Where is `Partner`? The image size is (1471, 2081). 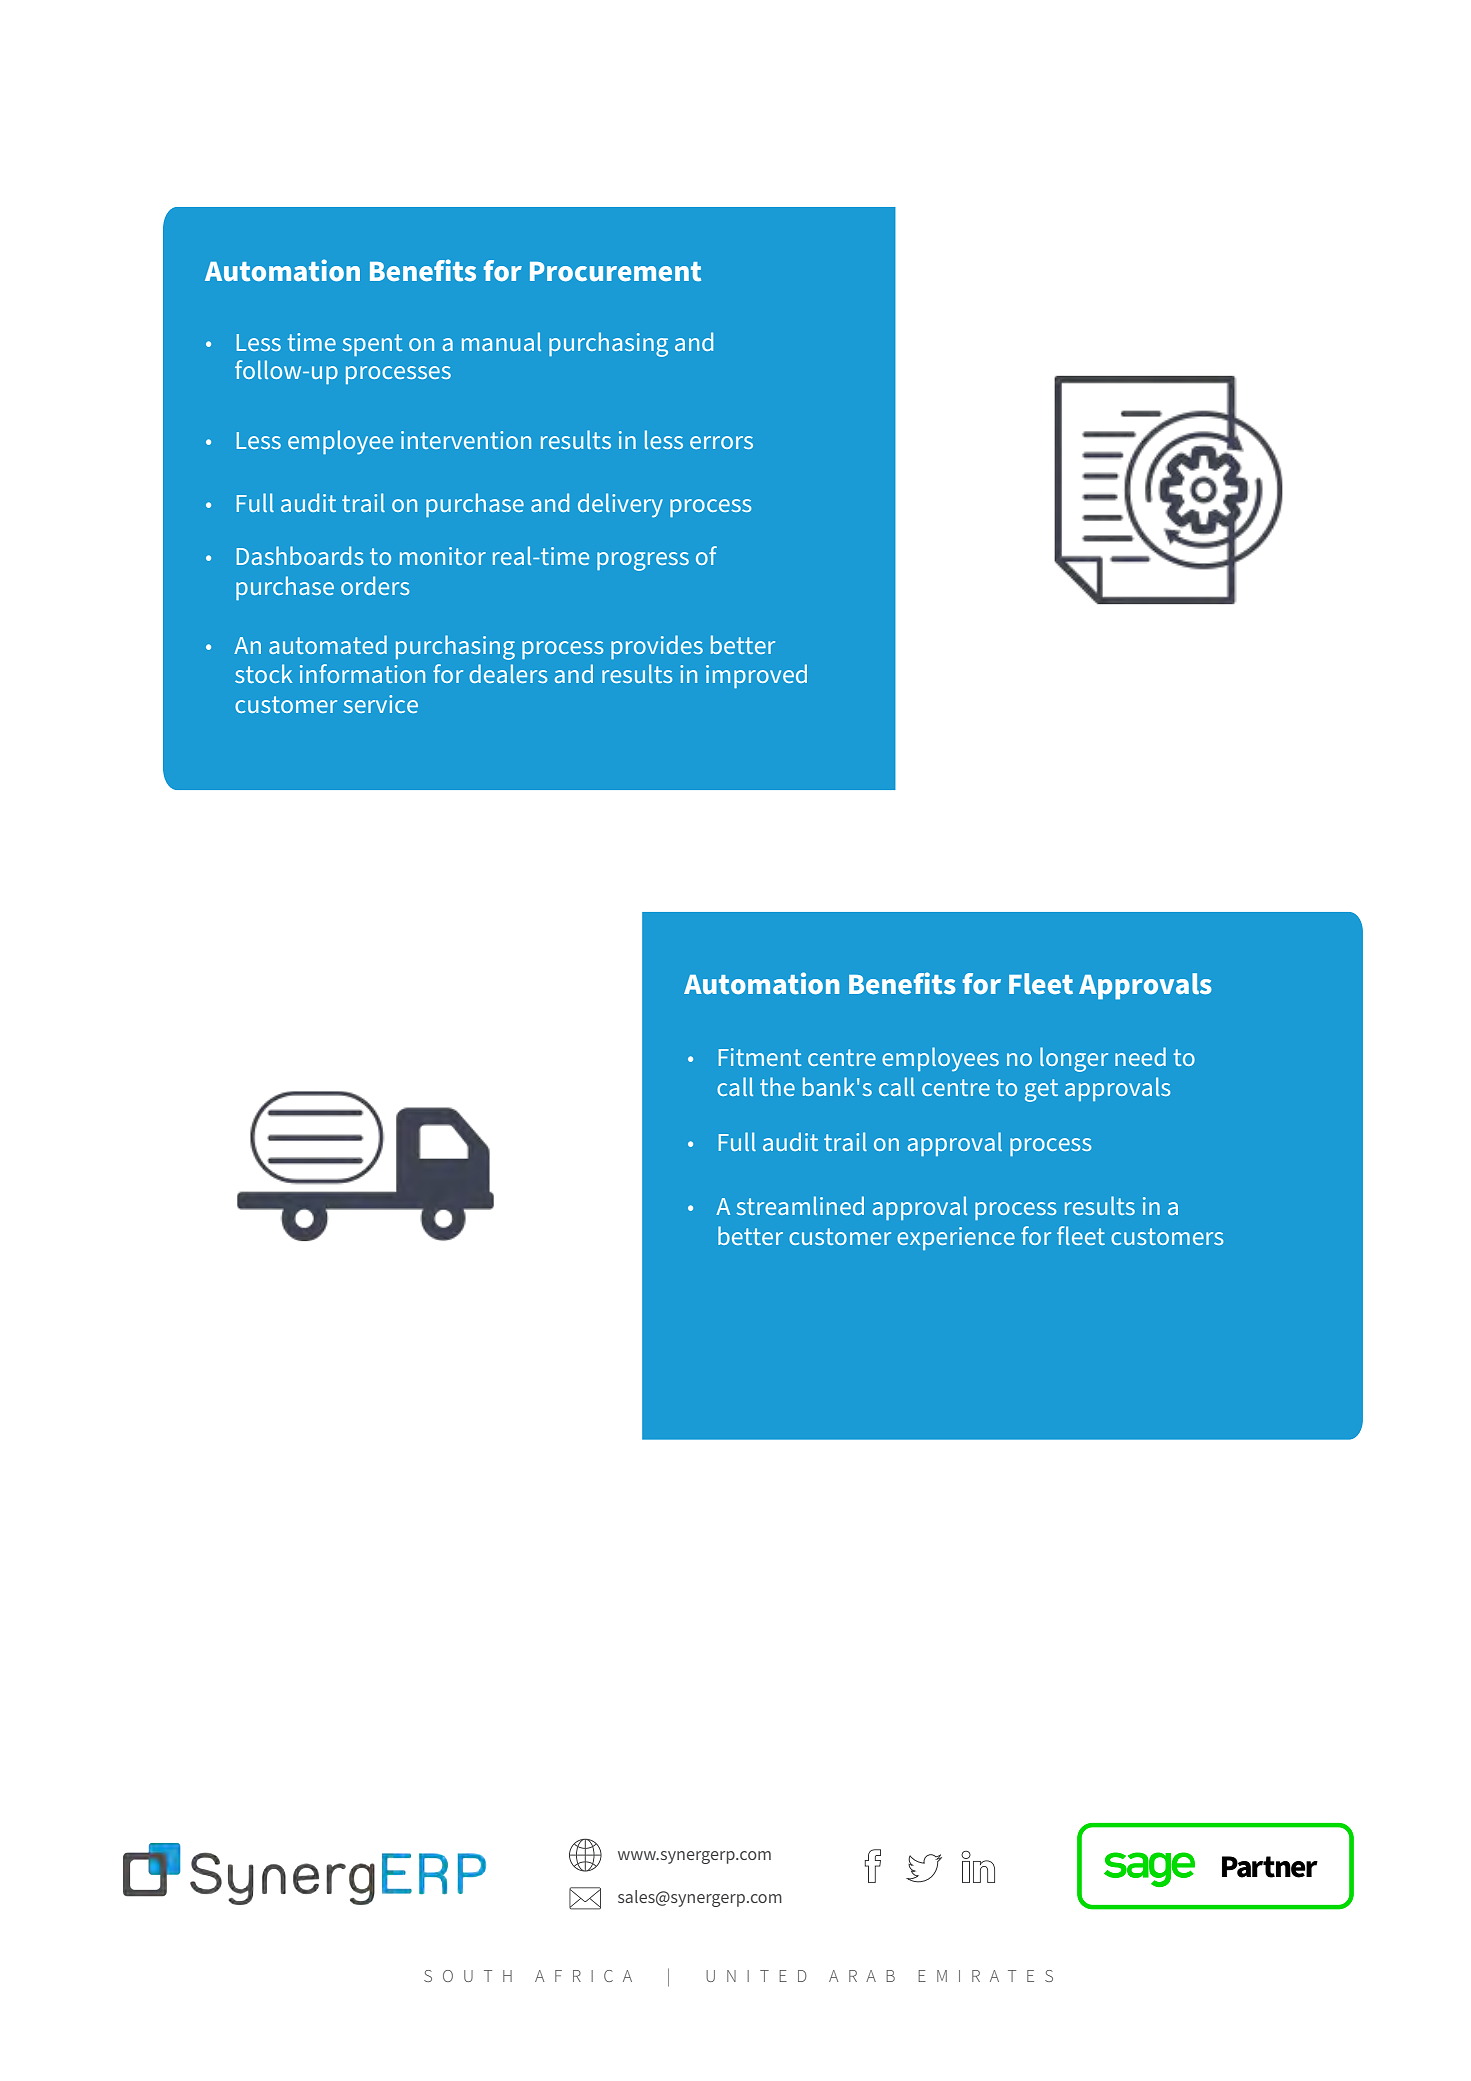 Partner is located at coordinates (1270, 1867).
